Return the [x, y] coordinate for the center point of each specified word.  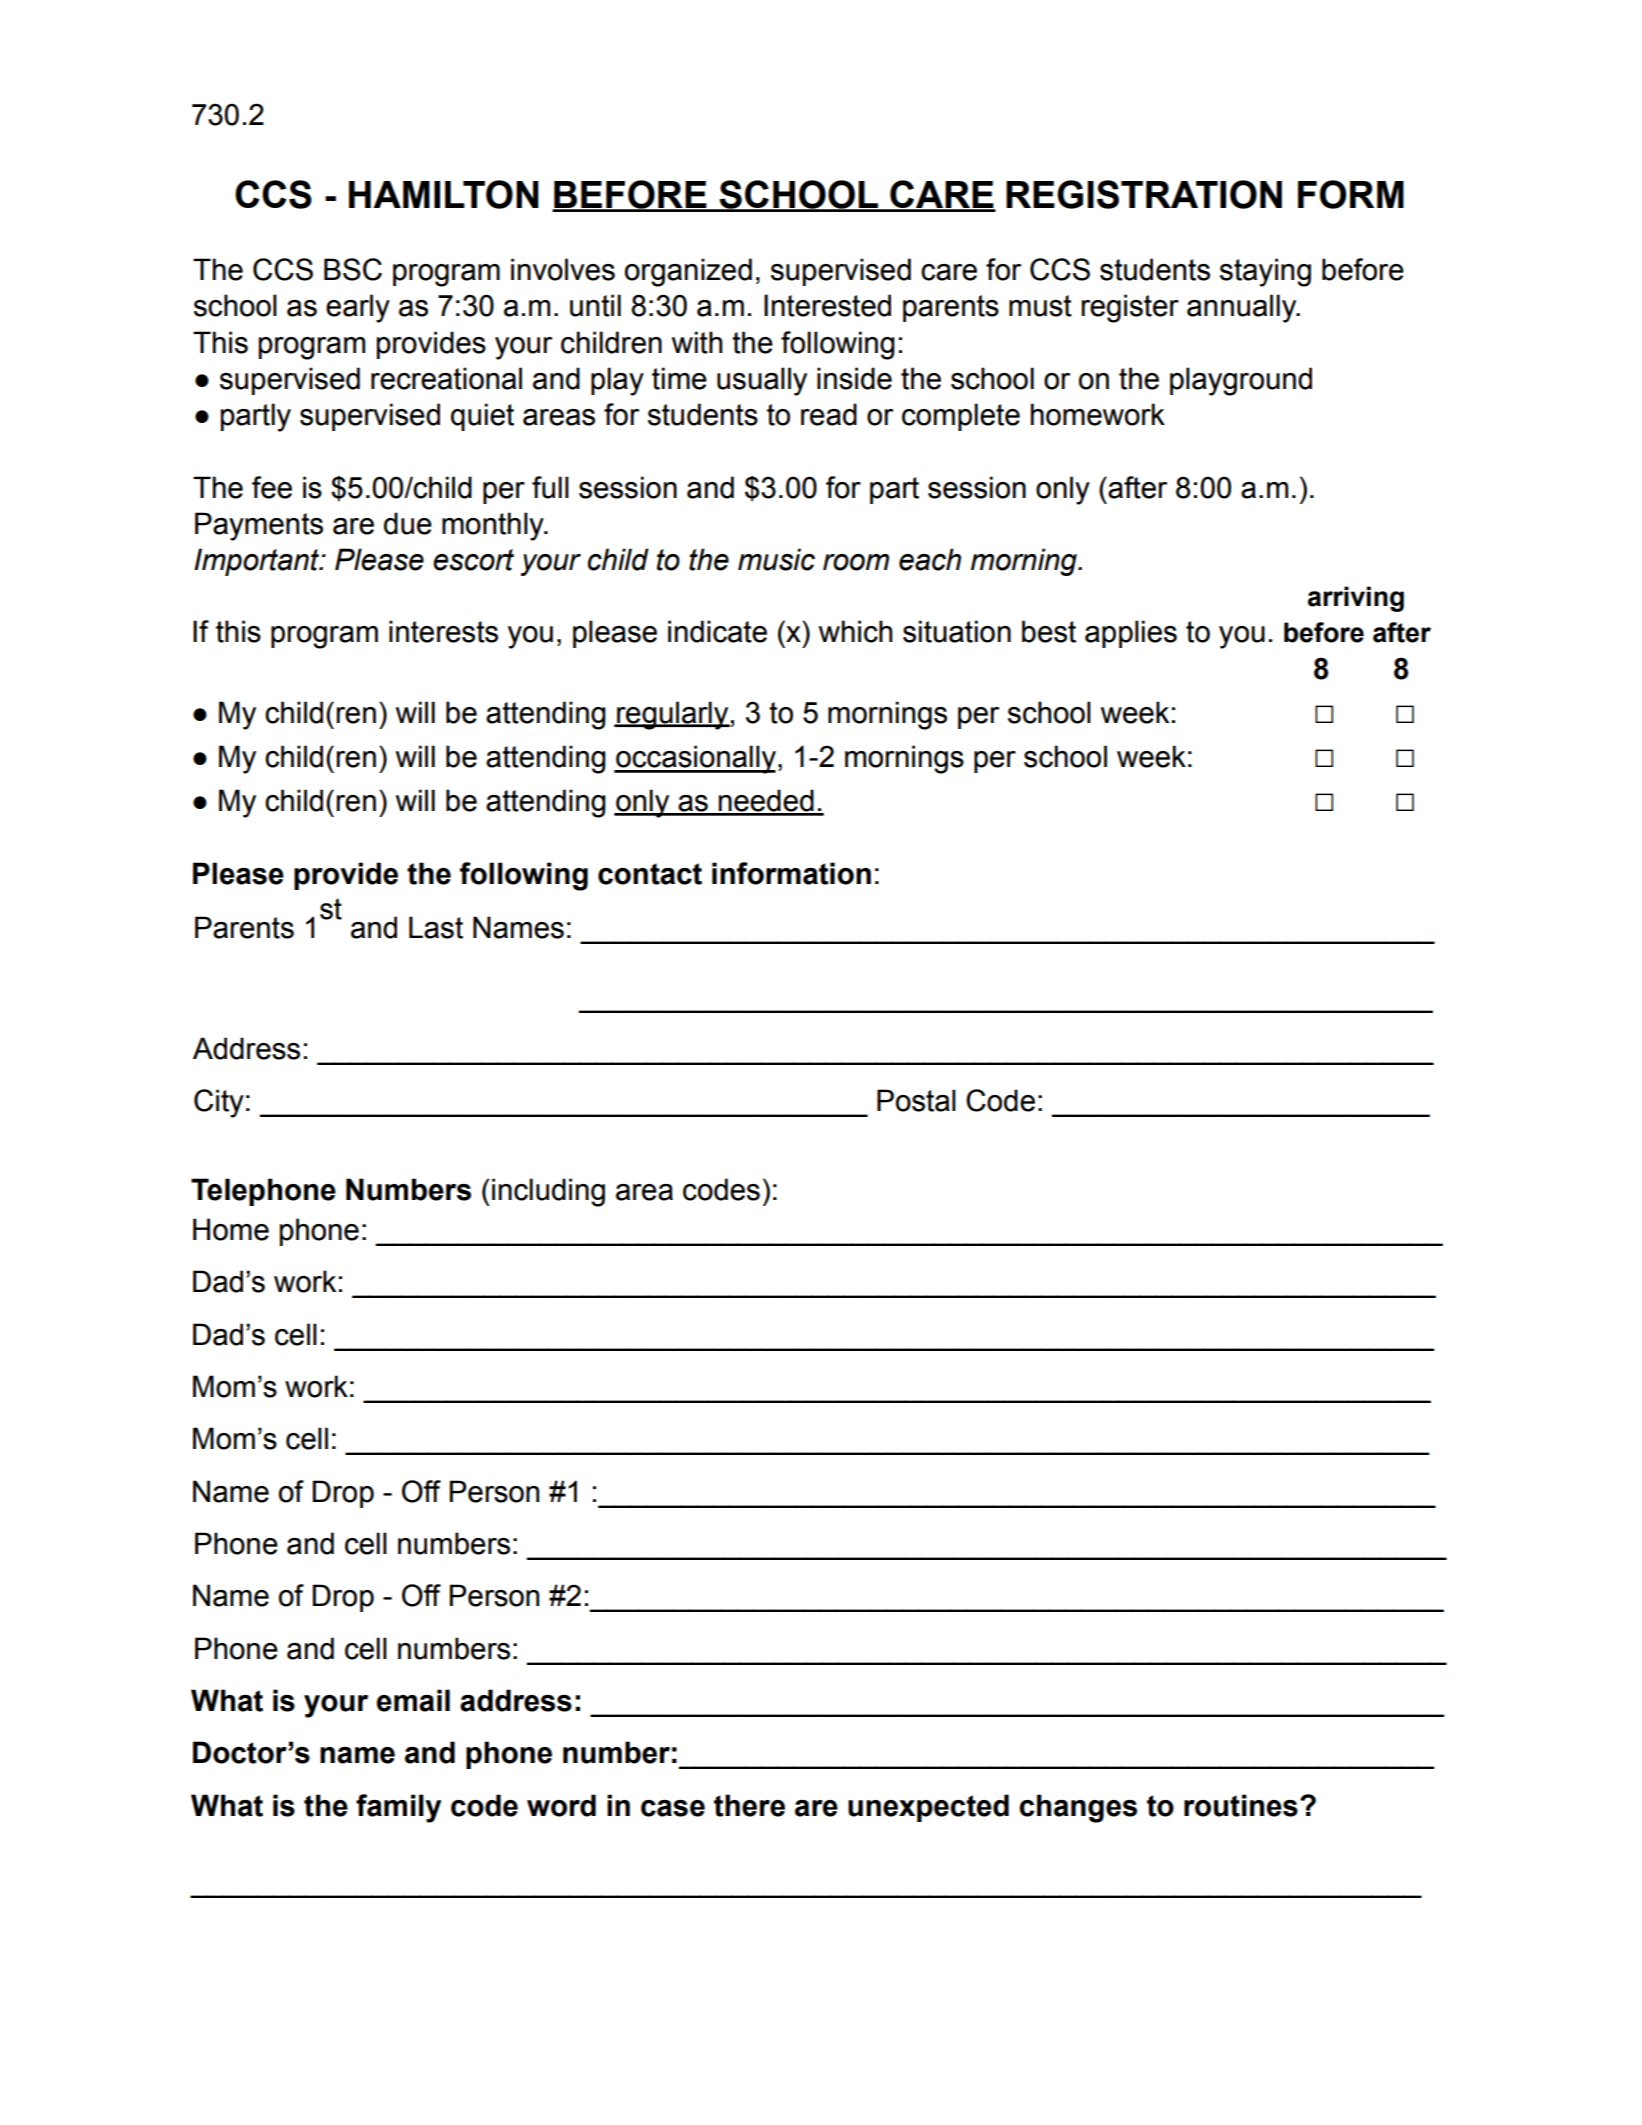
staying [1265, 272]
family [398, 1808]
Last [436, 927]
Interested [827, 305]
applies [1131, 634]
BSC [353, 269]
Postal [916, 1100]
